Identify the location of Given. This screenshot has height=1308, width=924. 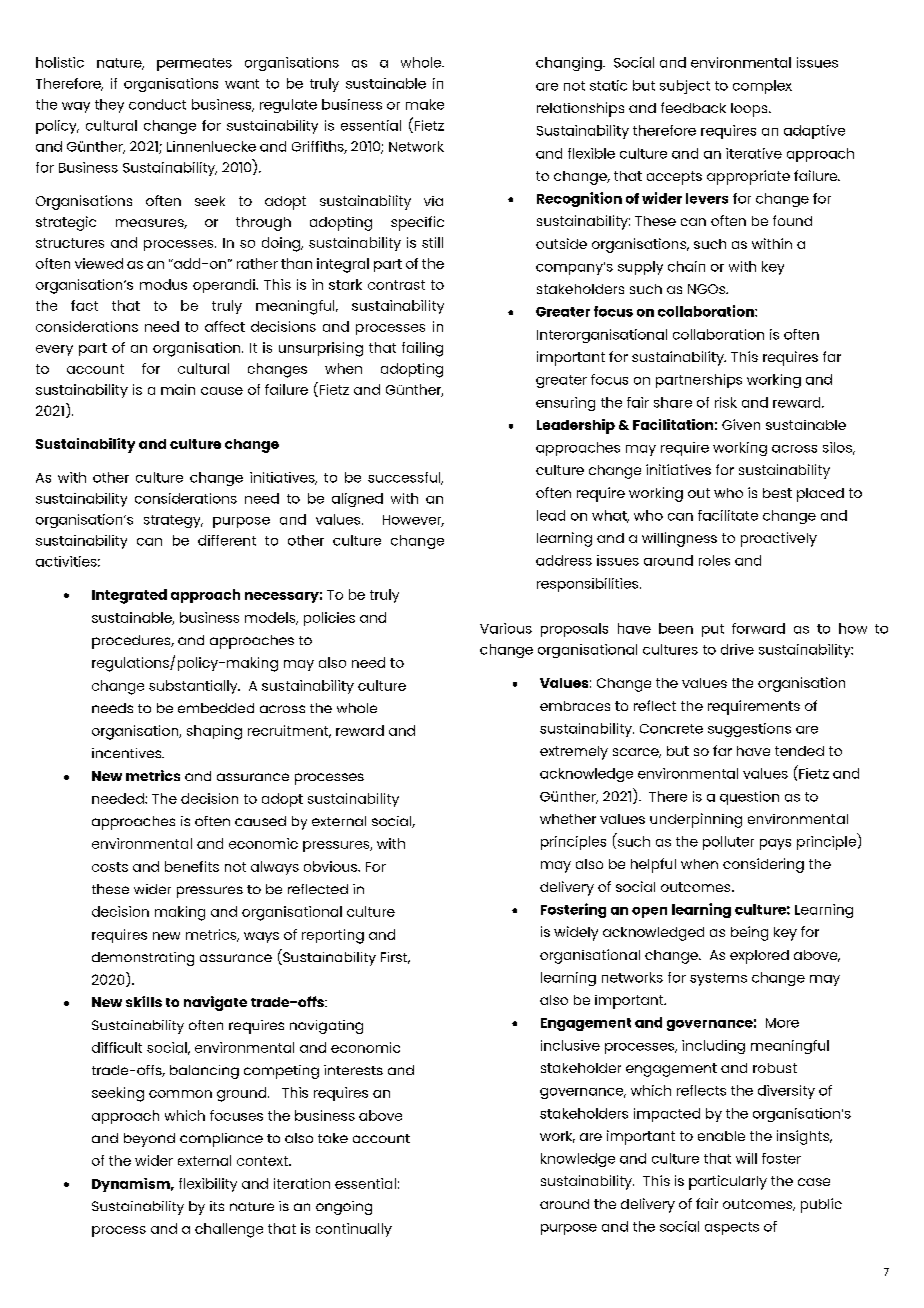
(741, 424).
